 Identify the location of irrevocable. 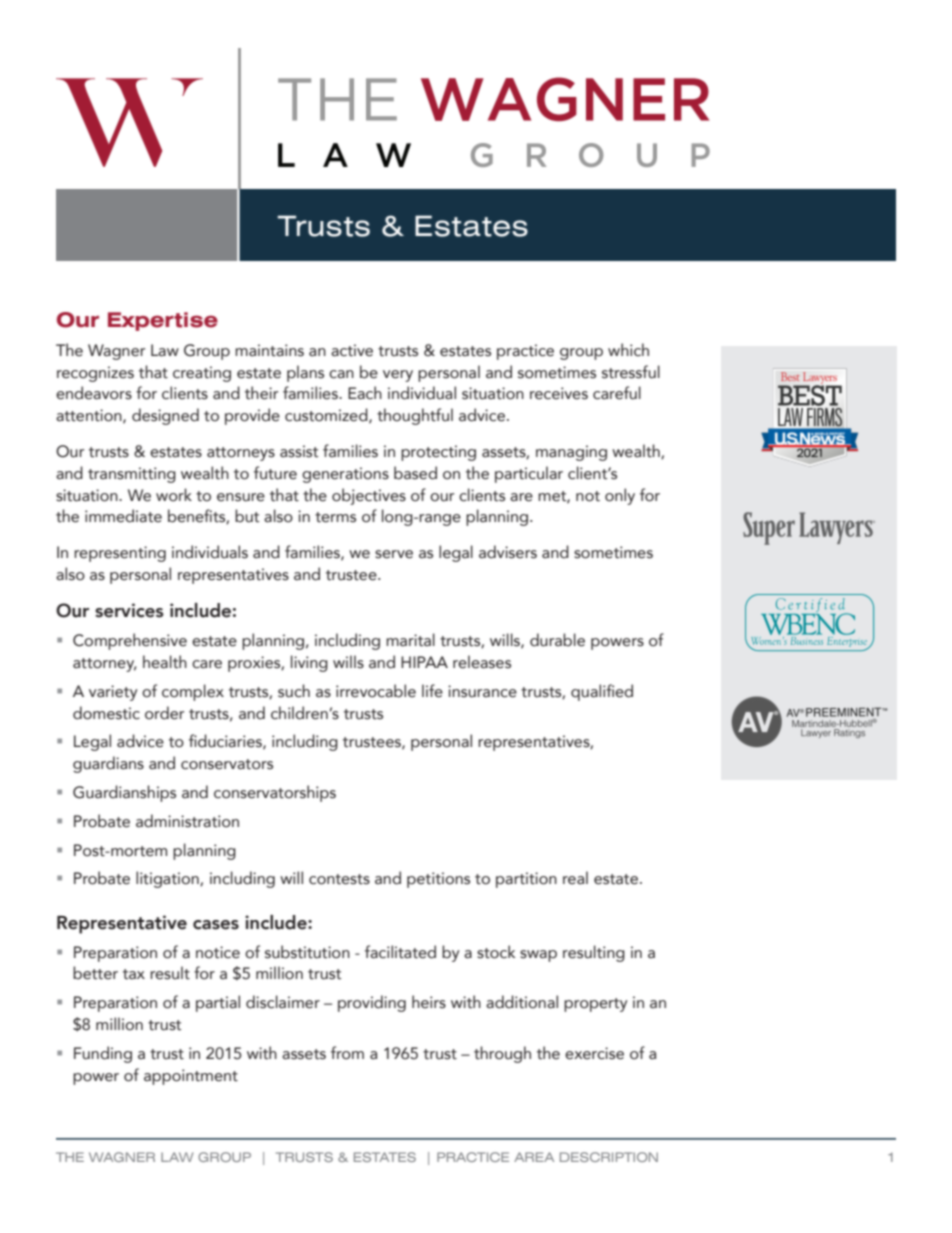
(376, 691).
